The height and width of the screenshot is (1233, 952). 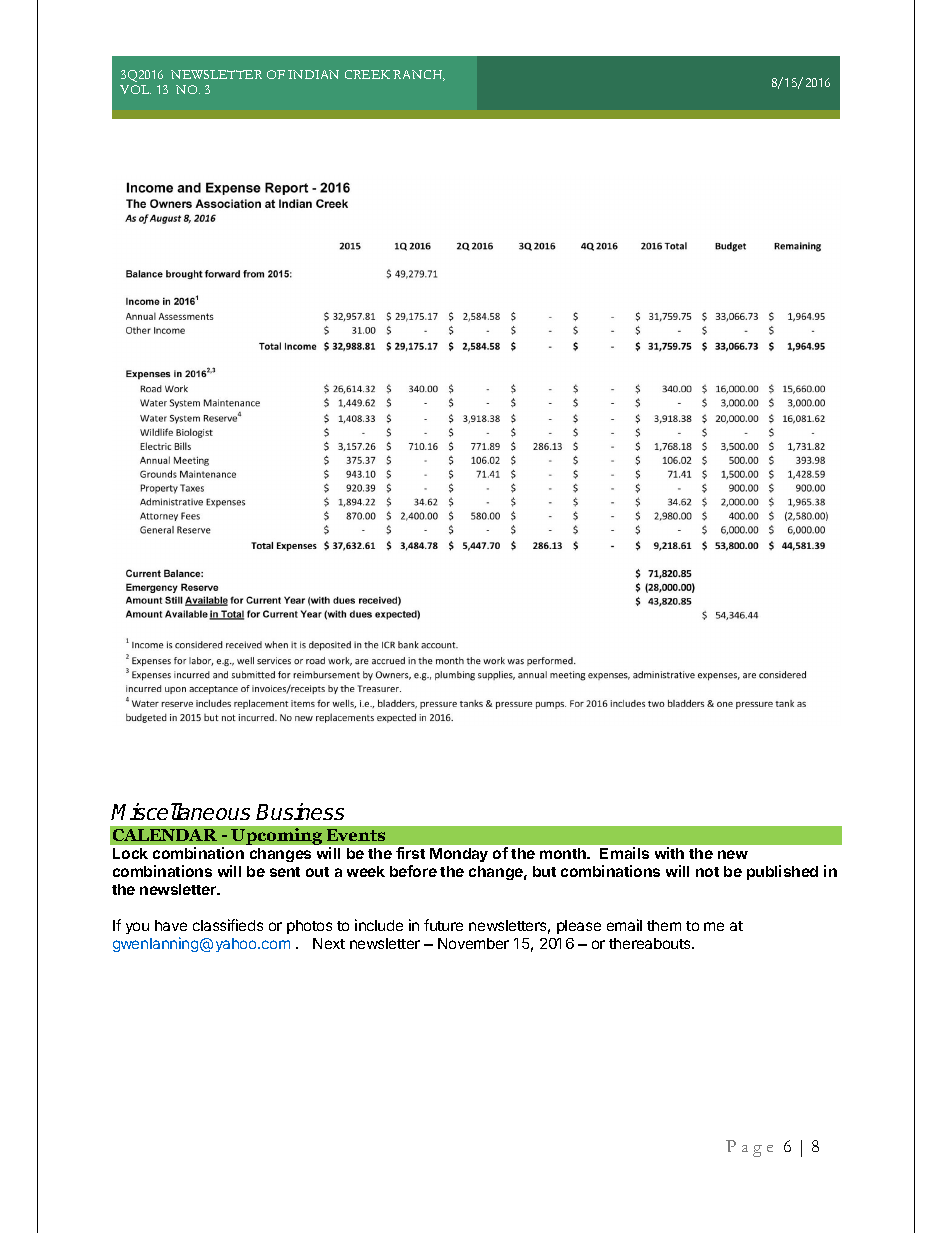 What do you see at coordinates (410, 853) in the screenshot?
I see `first` at bounding box center [410, 853].
